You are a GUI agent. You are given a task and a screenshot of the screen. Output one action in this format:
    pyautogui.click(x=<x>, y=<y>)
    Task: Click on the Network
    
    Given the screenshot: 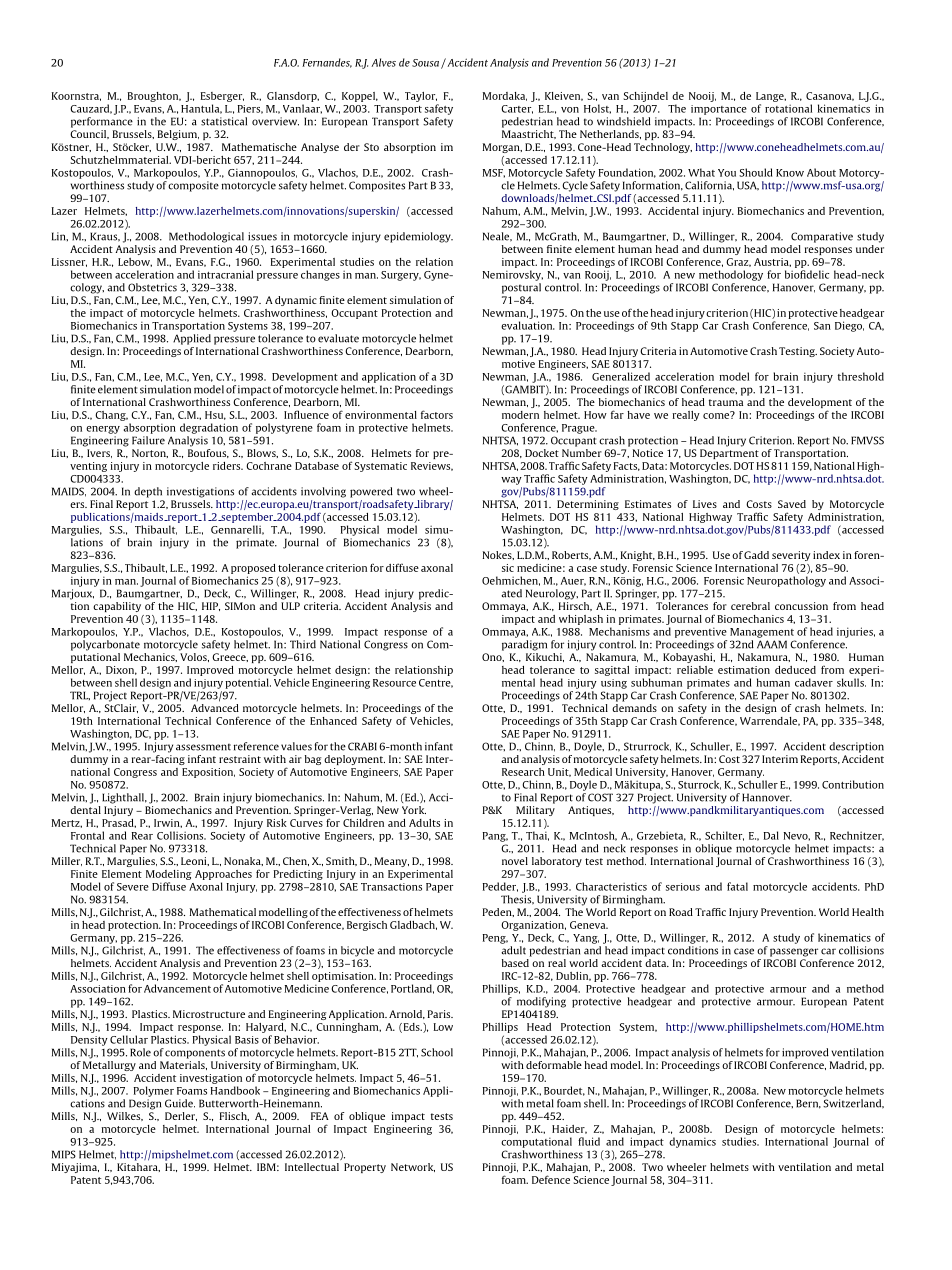 What is the action you would take?
    pyautogui.click(x=413, y=1167)
